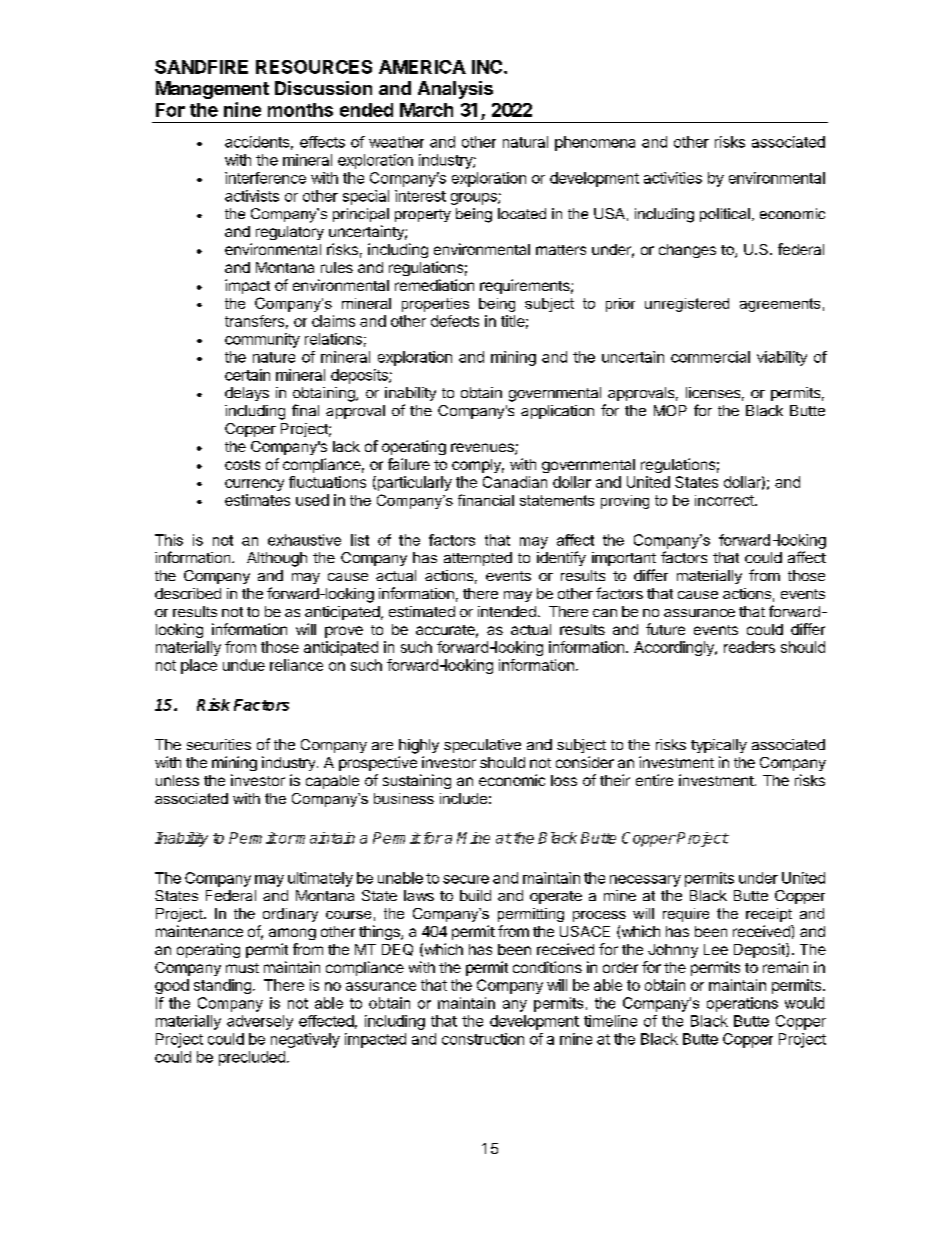 This screenshot has height=1233, width=952. Describe the element at coordinates (673, 178) in the screenshot. I see `activities` at that location.
